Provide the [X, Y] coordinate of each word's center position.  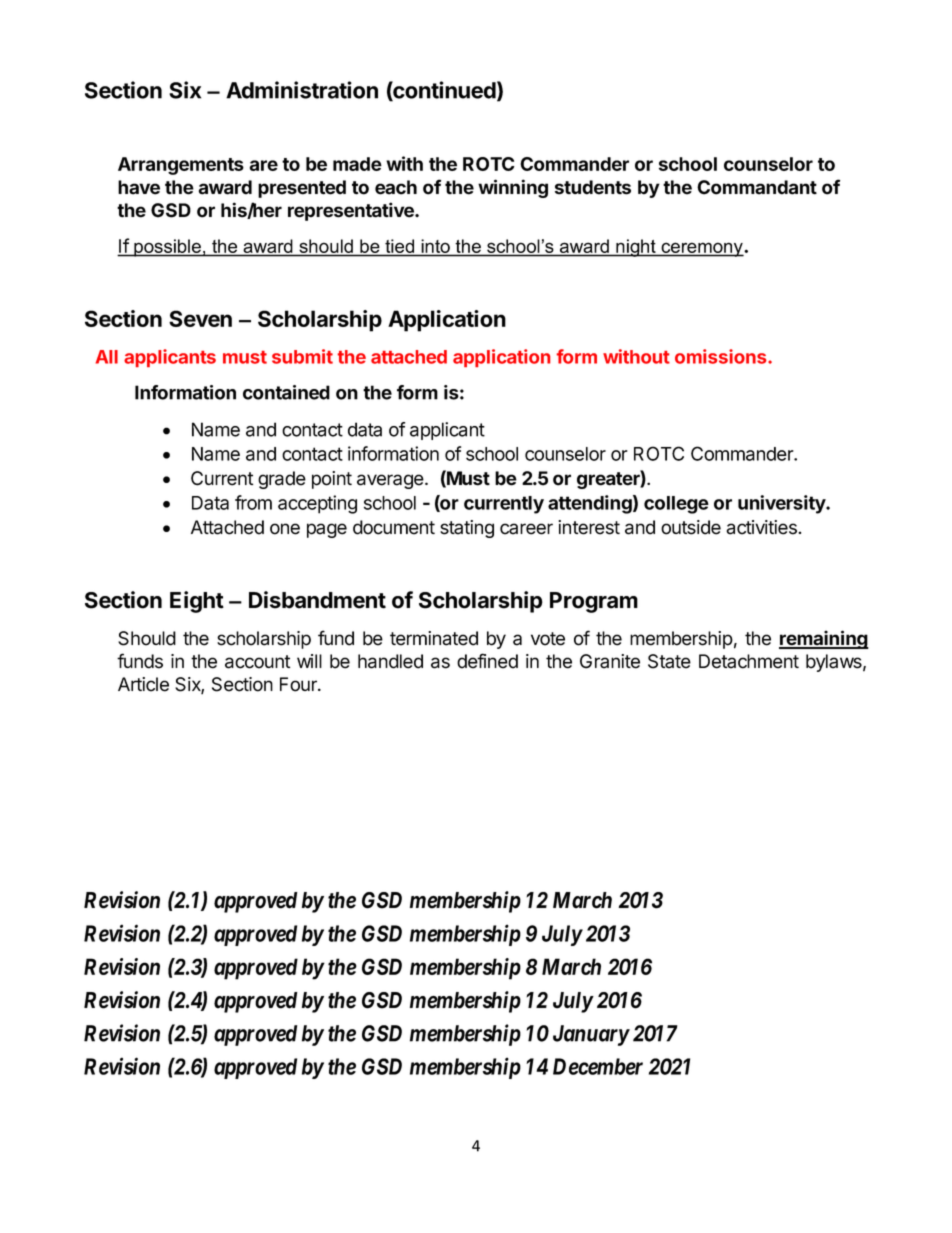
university [782, 504]
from [253, 502]
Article [143, 684]
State [669, 661]
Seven [200, 318]
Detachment [749, 661]
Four [299, 684]
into [436, 246]
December [598, 1066]
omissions [722, 356]
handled [390, 661]
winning [513, 188]
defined [487, 661]
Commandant [757, 187]
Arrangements [181, 166]
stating [467, 529]
